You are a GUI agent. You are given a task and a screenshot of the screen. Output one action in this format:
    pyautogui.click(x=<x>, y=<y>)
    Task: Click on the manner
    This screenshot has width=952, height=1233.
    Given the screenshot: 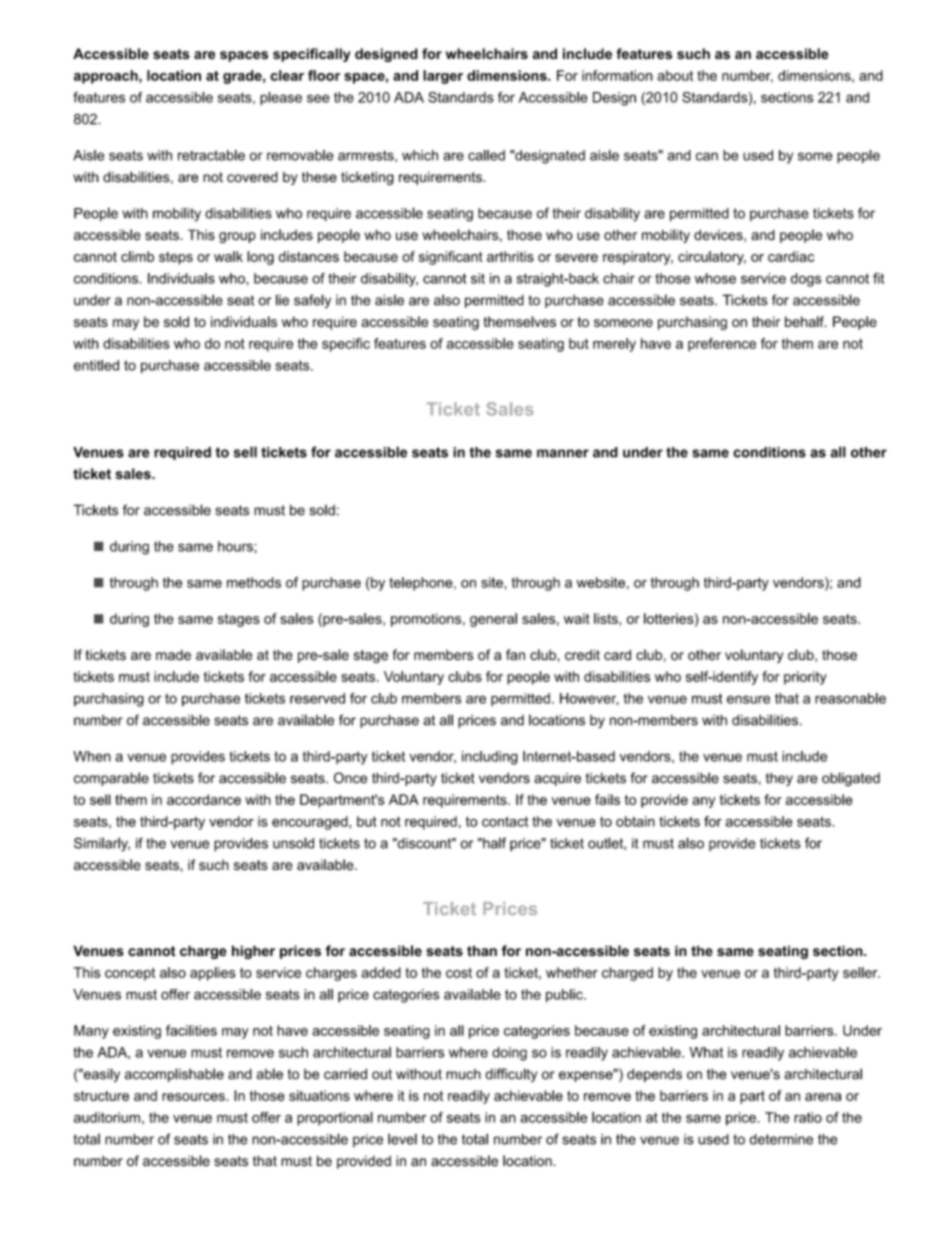 What is the action you would take?
    pyautogui.click(x=563, y=453)
